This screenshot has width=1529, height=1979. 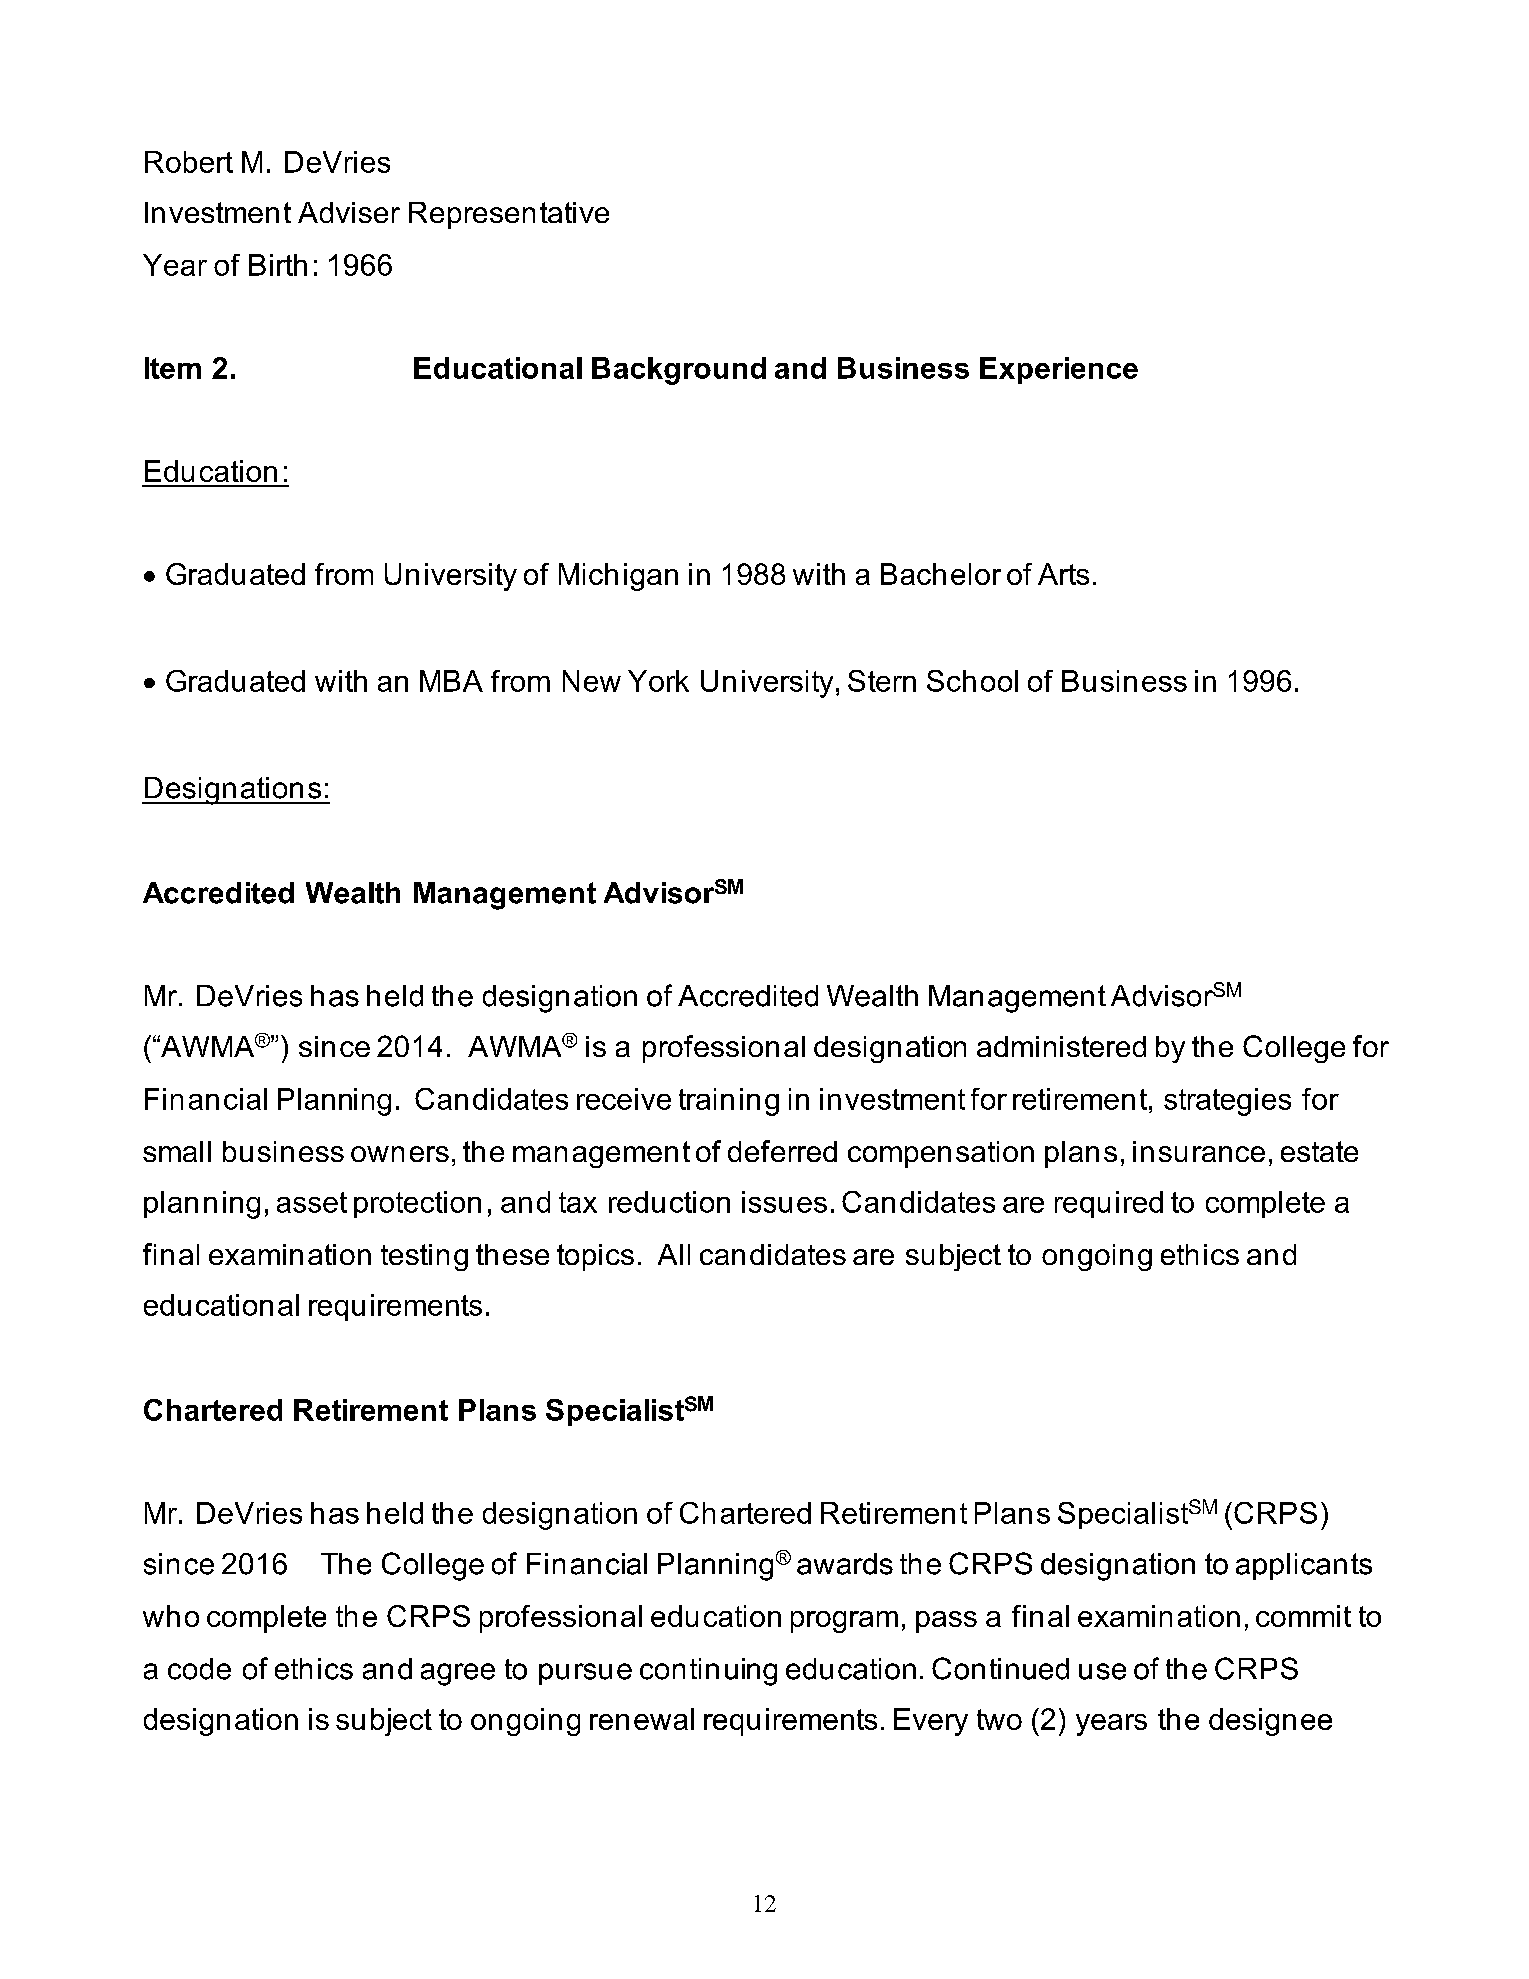 I want to click on code, so click(x=199, y=1669).
